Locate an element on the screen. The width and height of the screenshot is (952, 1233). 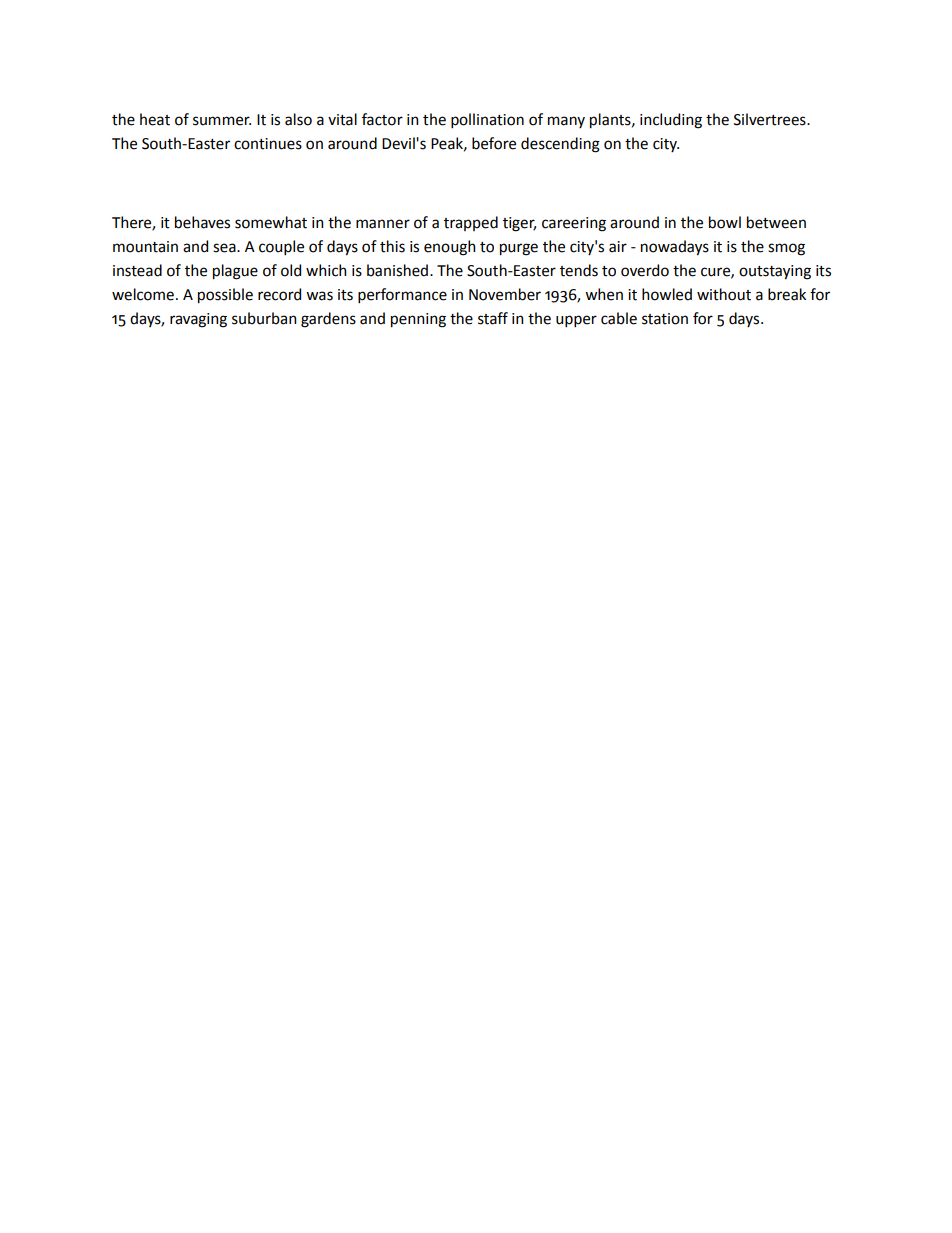
trapped is located at coordinates (471, 223).
